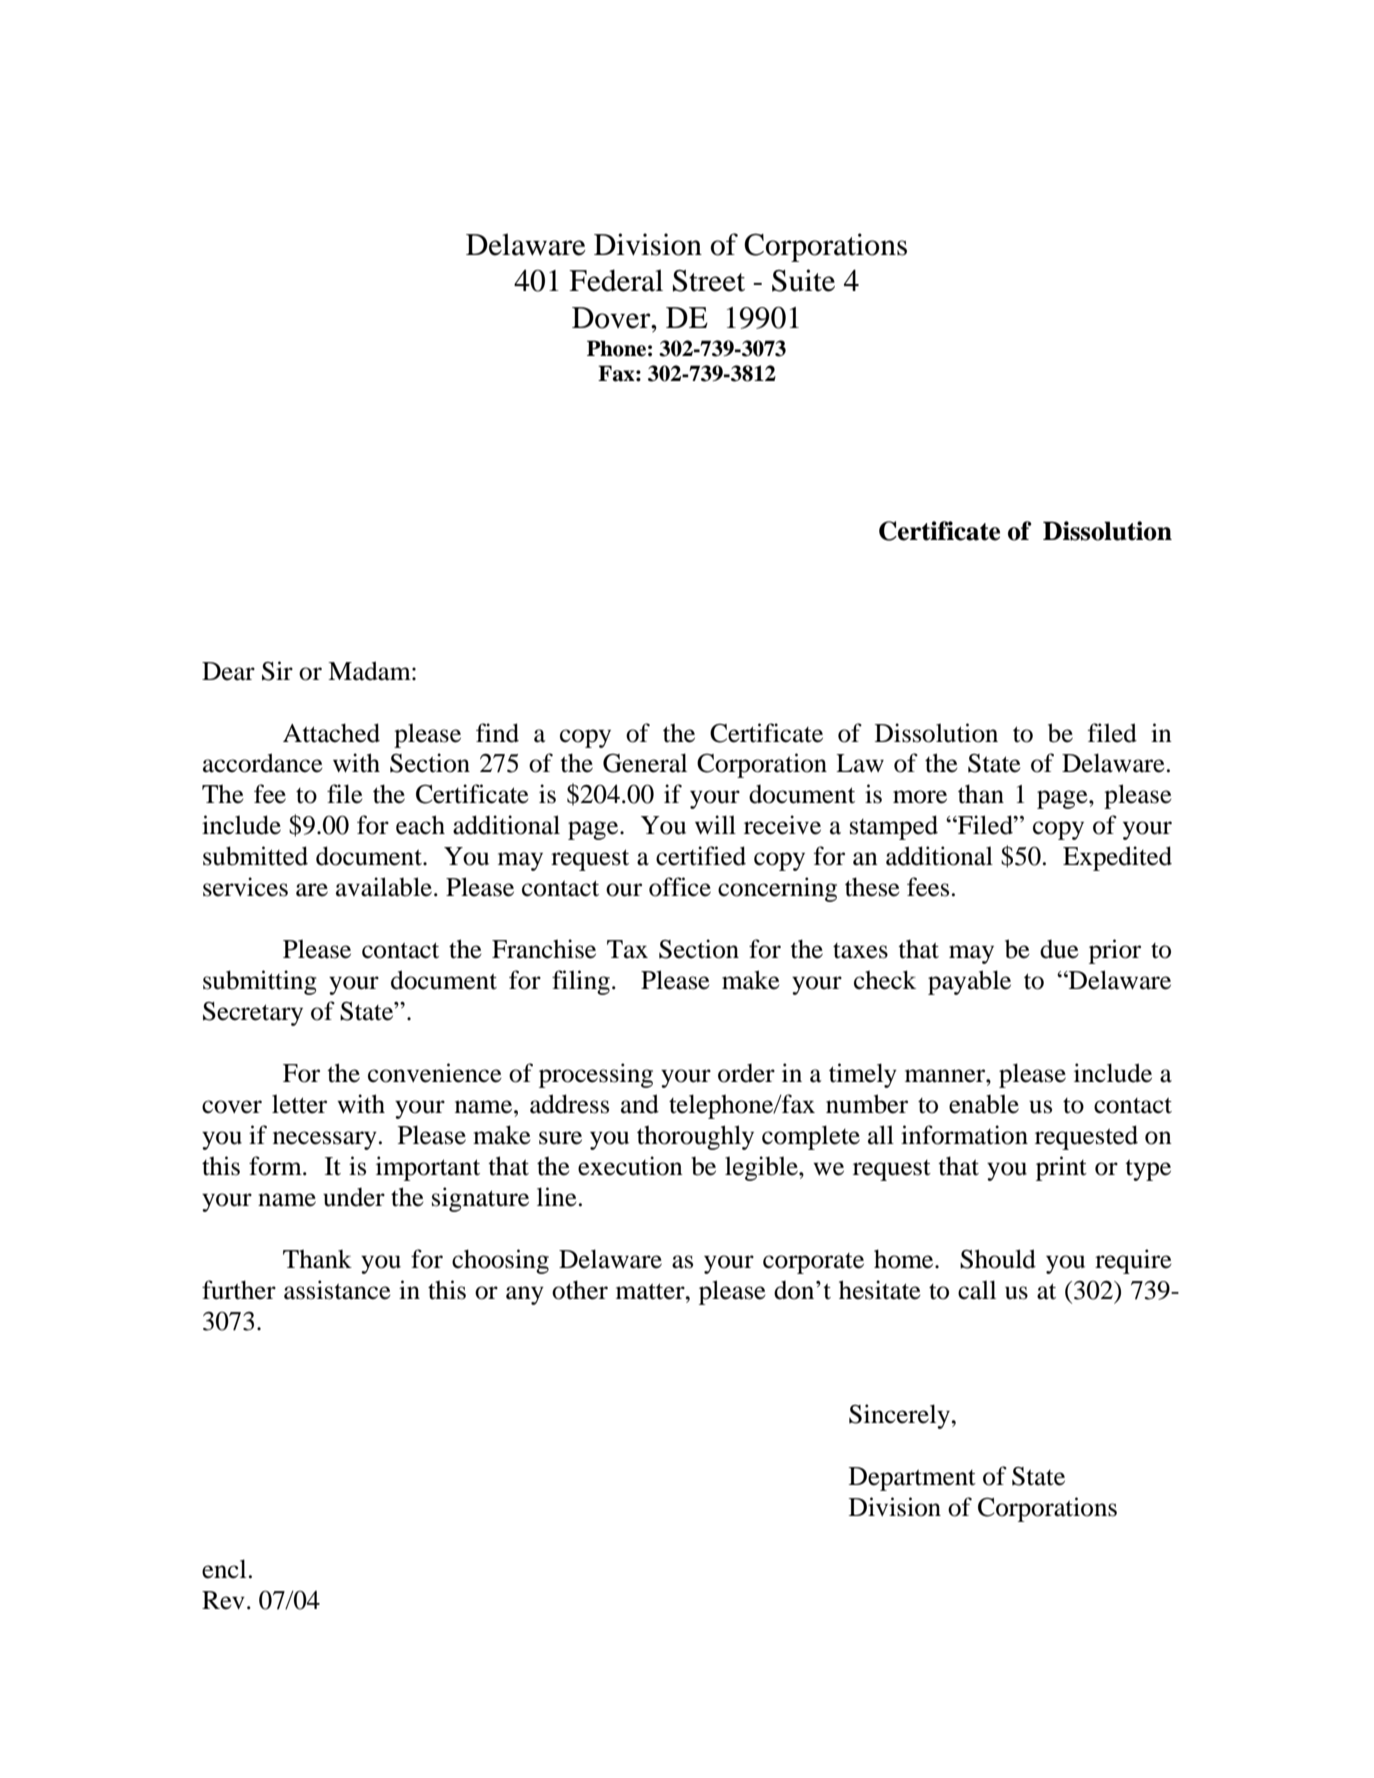  What do you see at coordinates (325, 1140) in the document?
I see `necessary` at bounding box center [325, 1140].
